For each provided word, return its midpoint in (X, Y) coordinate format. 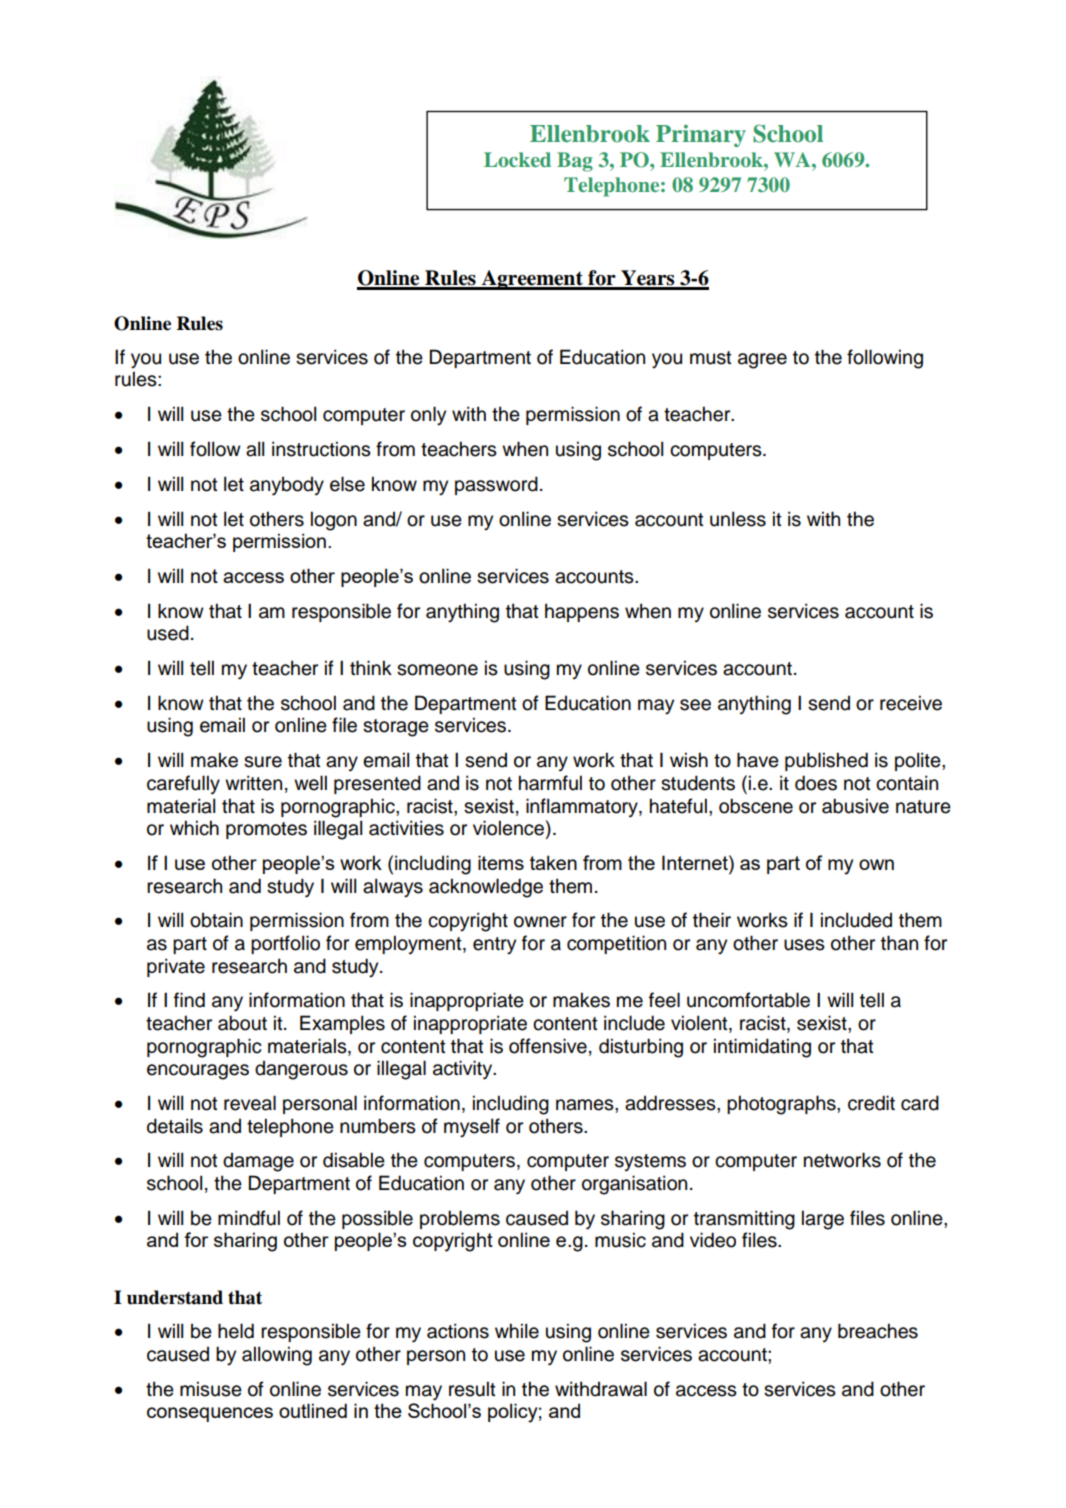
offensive (548, 1046)
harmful (550, 783)
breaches (878, 1331)
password (496, 485)
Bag (575, 162)
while (517, 1331)
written (253, 783)
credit (871, 1103)
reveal (250, 1103)
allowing (277, 1356)
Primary (701, 136)
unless (738, 519)
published (826, 761)
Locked (517, 159)
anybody (287, 486)
